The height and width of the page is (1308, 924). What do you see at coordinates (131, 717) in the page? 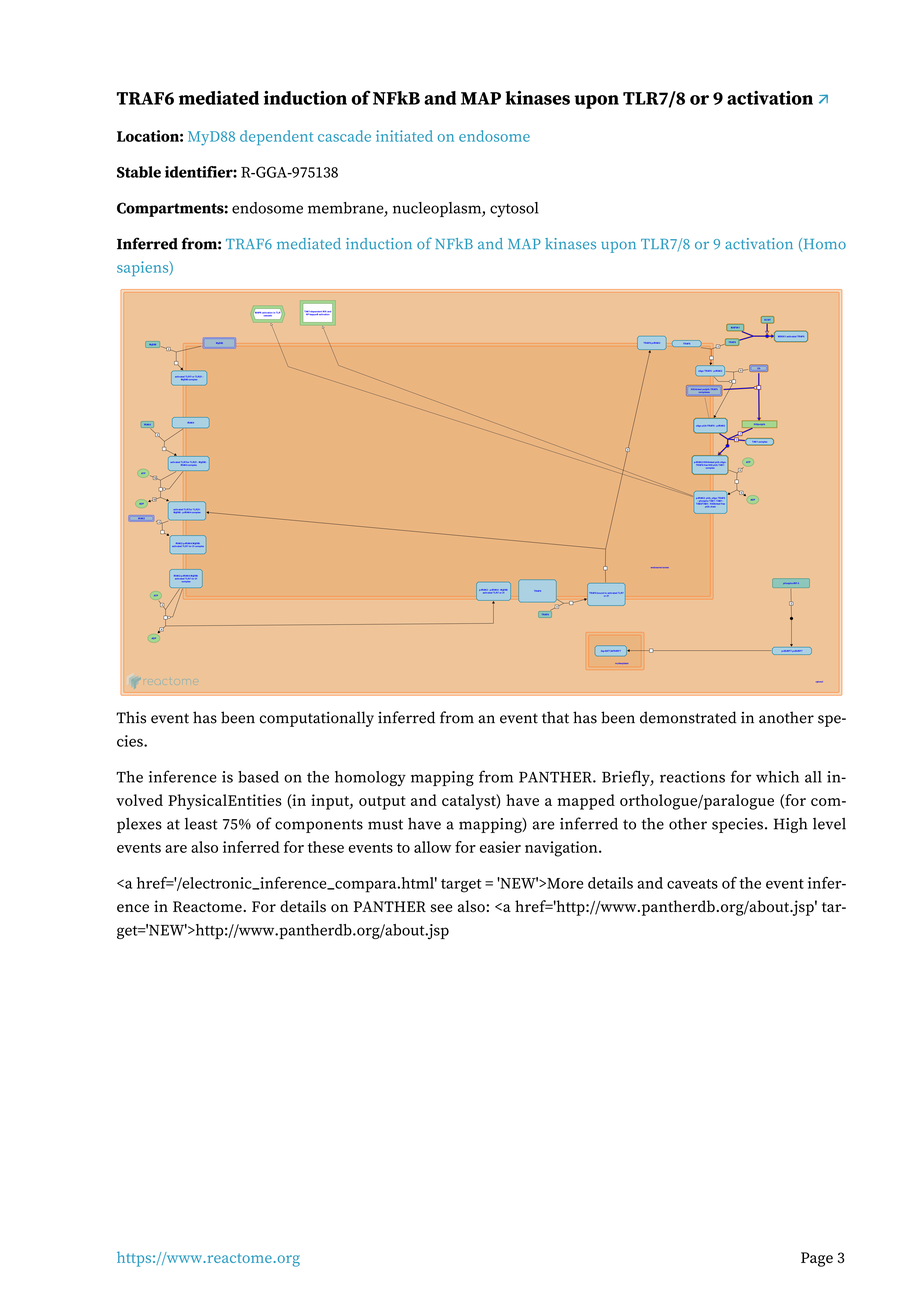
I see `This` at bounding box center [131, 717].
